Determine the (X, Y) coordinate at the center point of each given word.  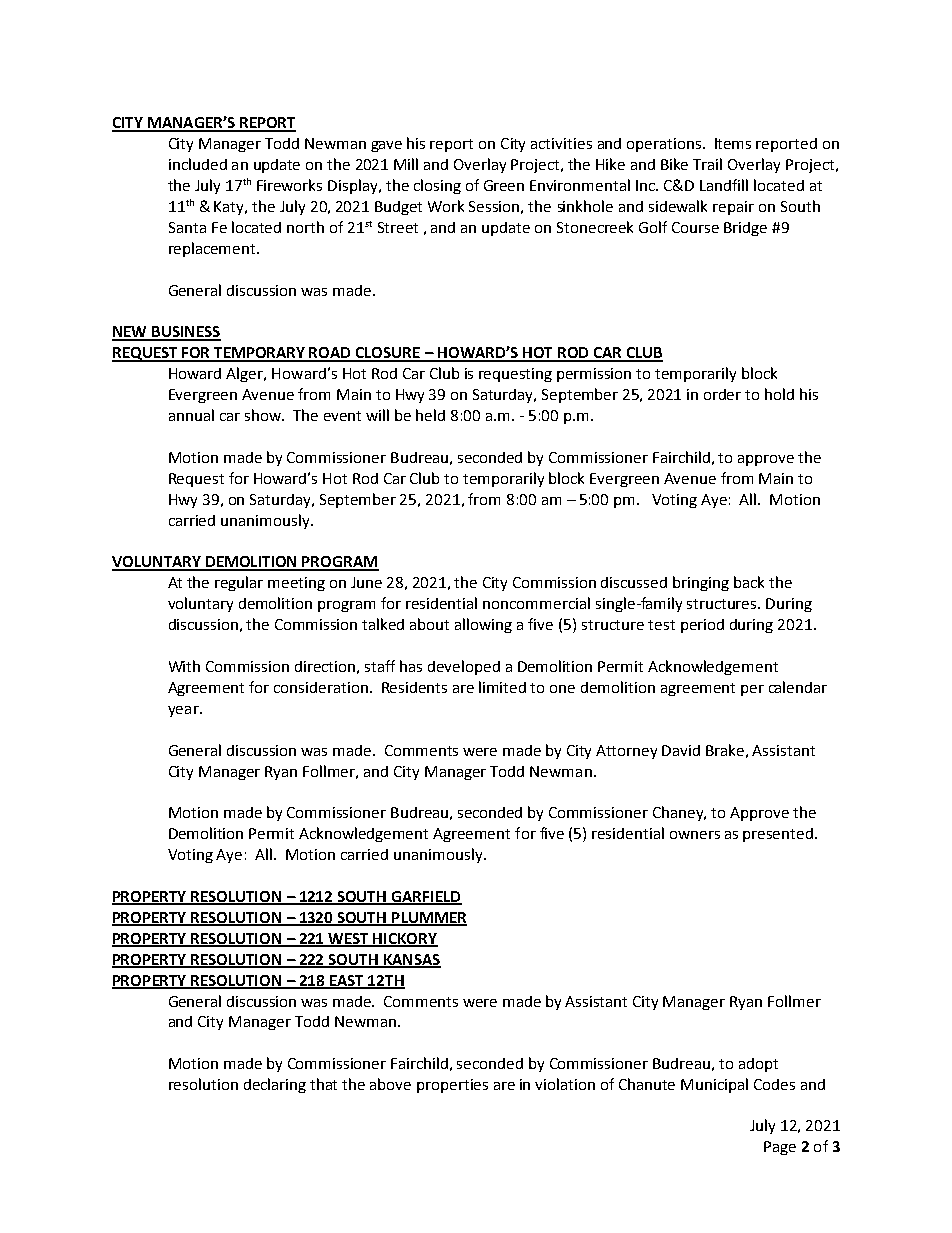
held (430, 415)
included (198, 164)
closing (437, 186)
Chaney (679, 813)
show (264, 415)
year (184, 711)
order (722, 394)
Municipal (714, 1085)
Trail (707, 164)
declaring (275, 1085)
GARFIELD (426, 898)
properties (452, 1086)
